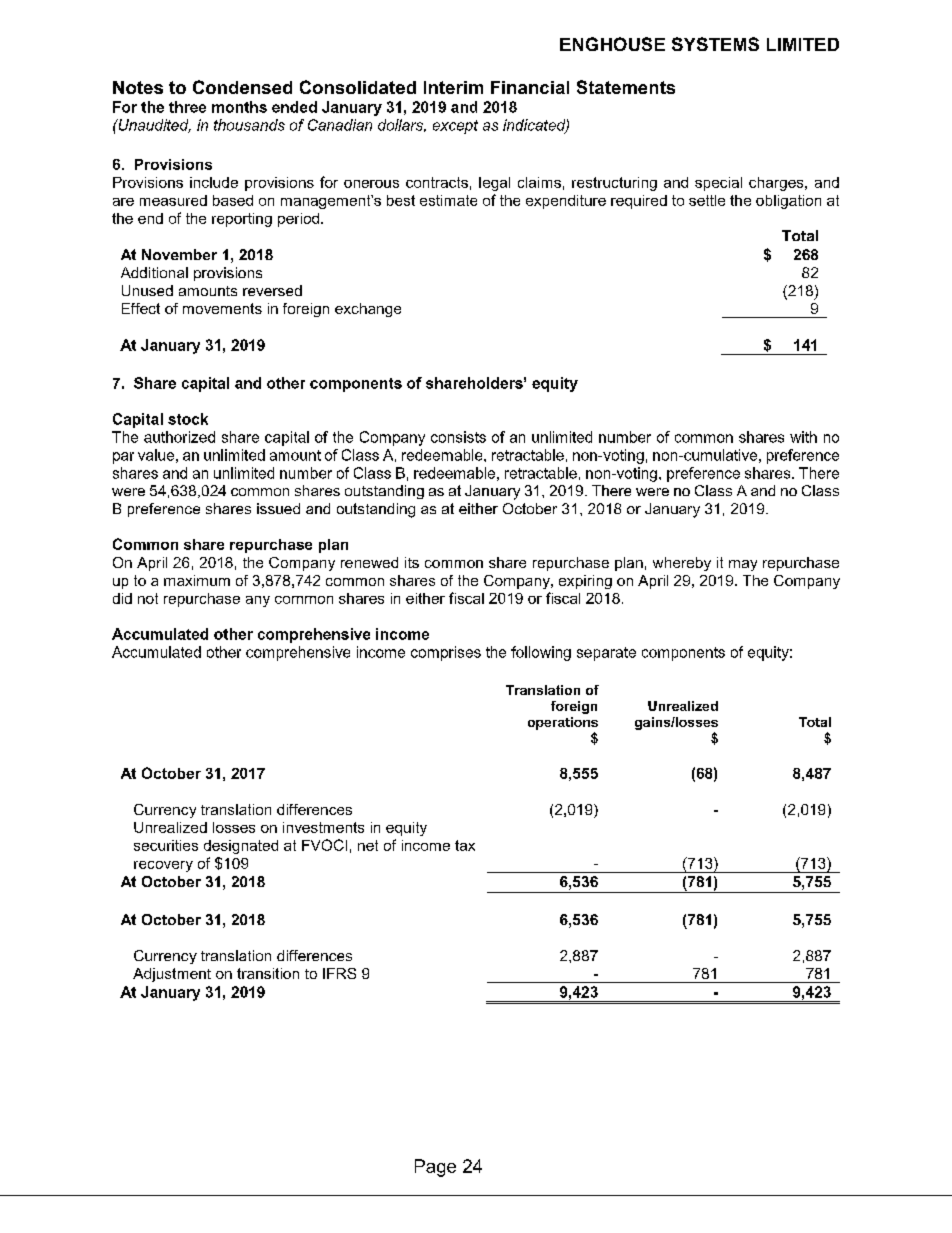 This document has width=952, height=1233. What do you see at coordinates (197, 580) in the document?
I see `maximum` at bounding box center [197, 580].
